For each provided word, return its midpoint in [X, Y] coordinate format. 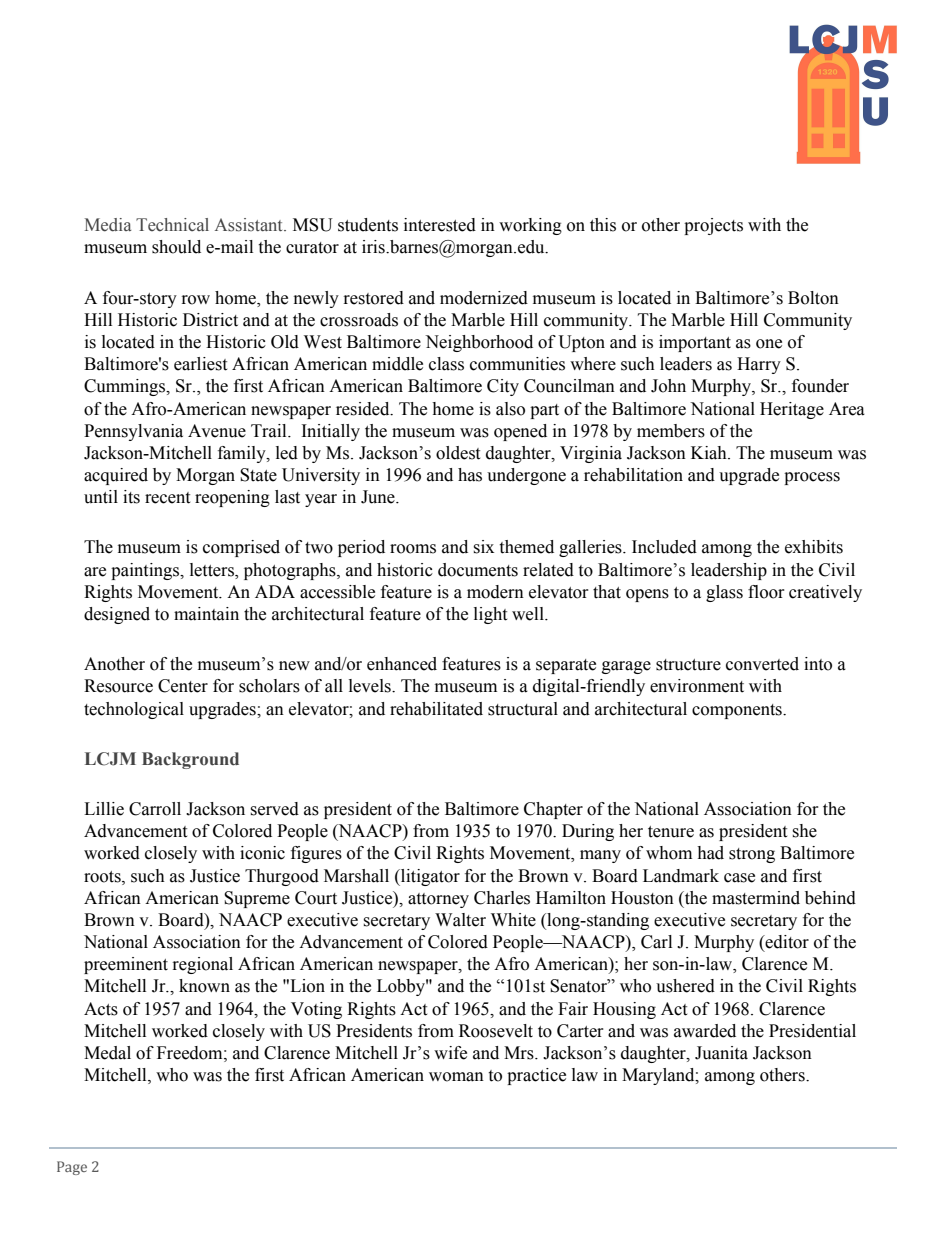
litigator [429, 877]
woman [456, 1077]
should [176, 247]
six [483, 547]
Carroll [155, 809]
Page [72, 1168]
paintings [146, 571]
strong [752, 855]
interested [440, 225]
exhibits [814, 547]
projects [713, 226]
